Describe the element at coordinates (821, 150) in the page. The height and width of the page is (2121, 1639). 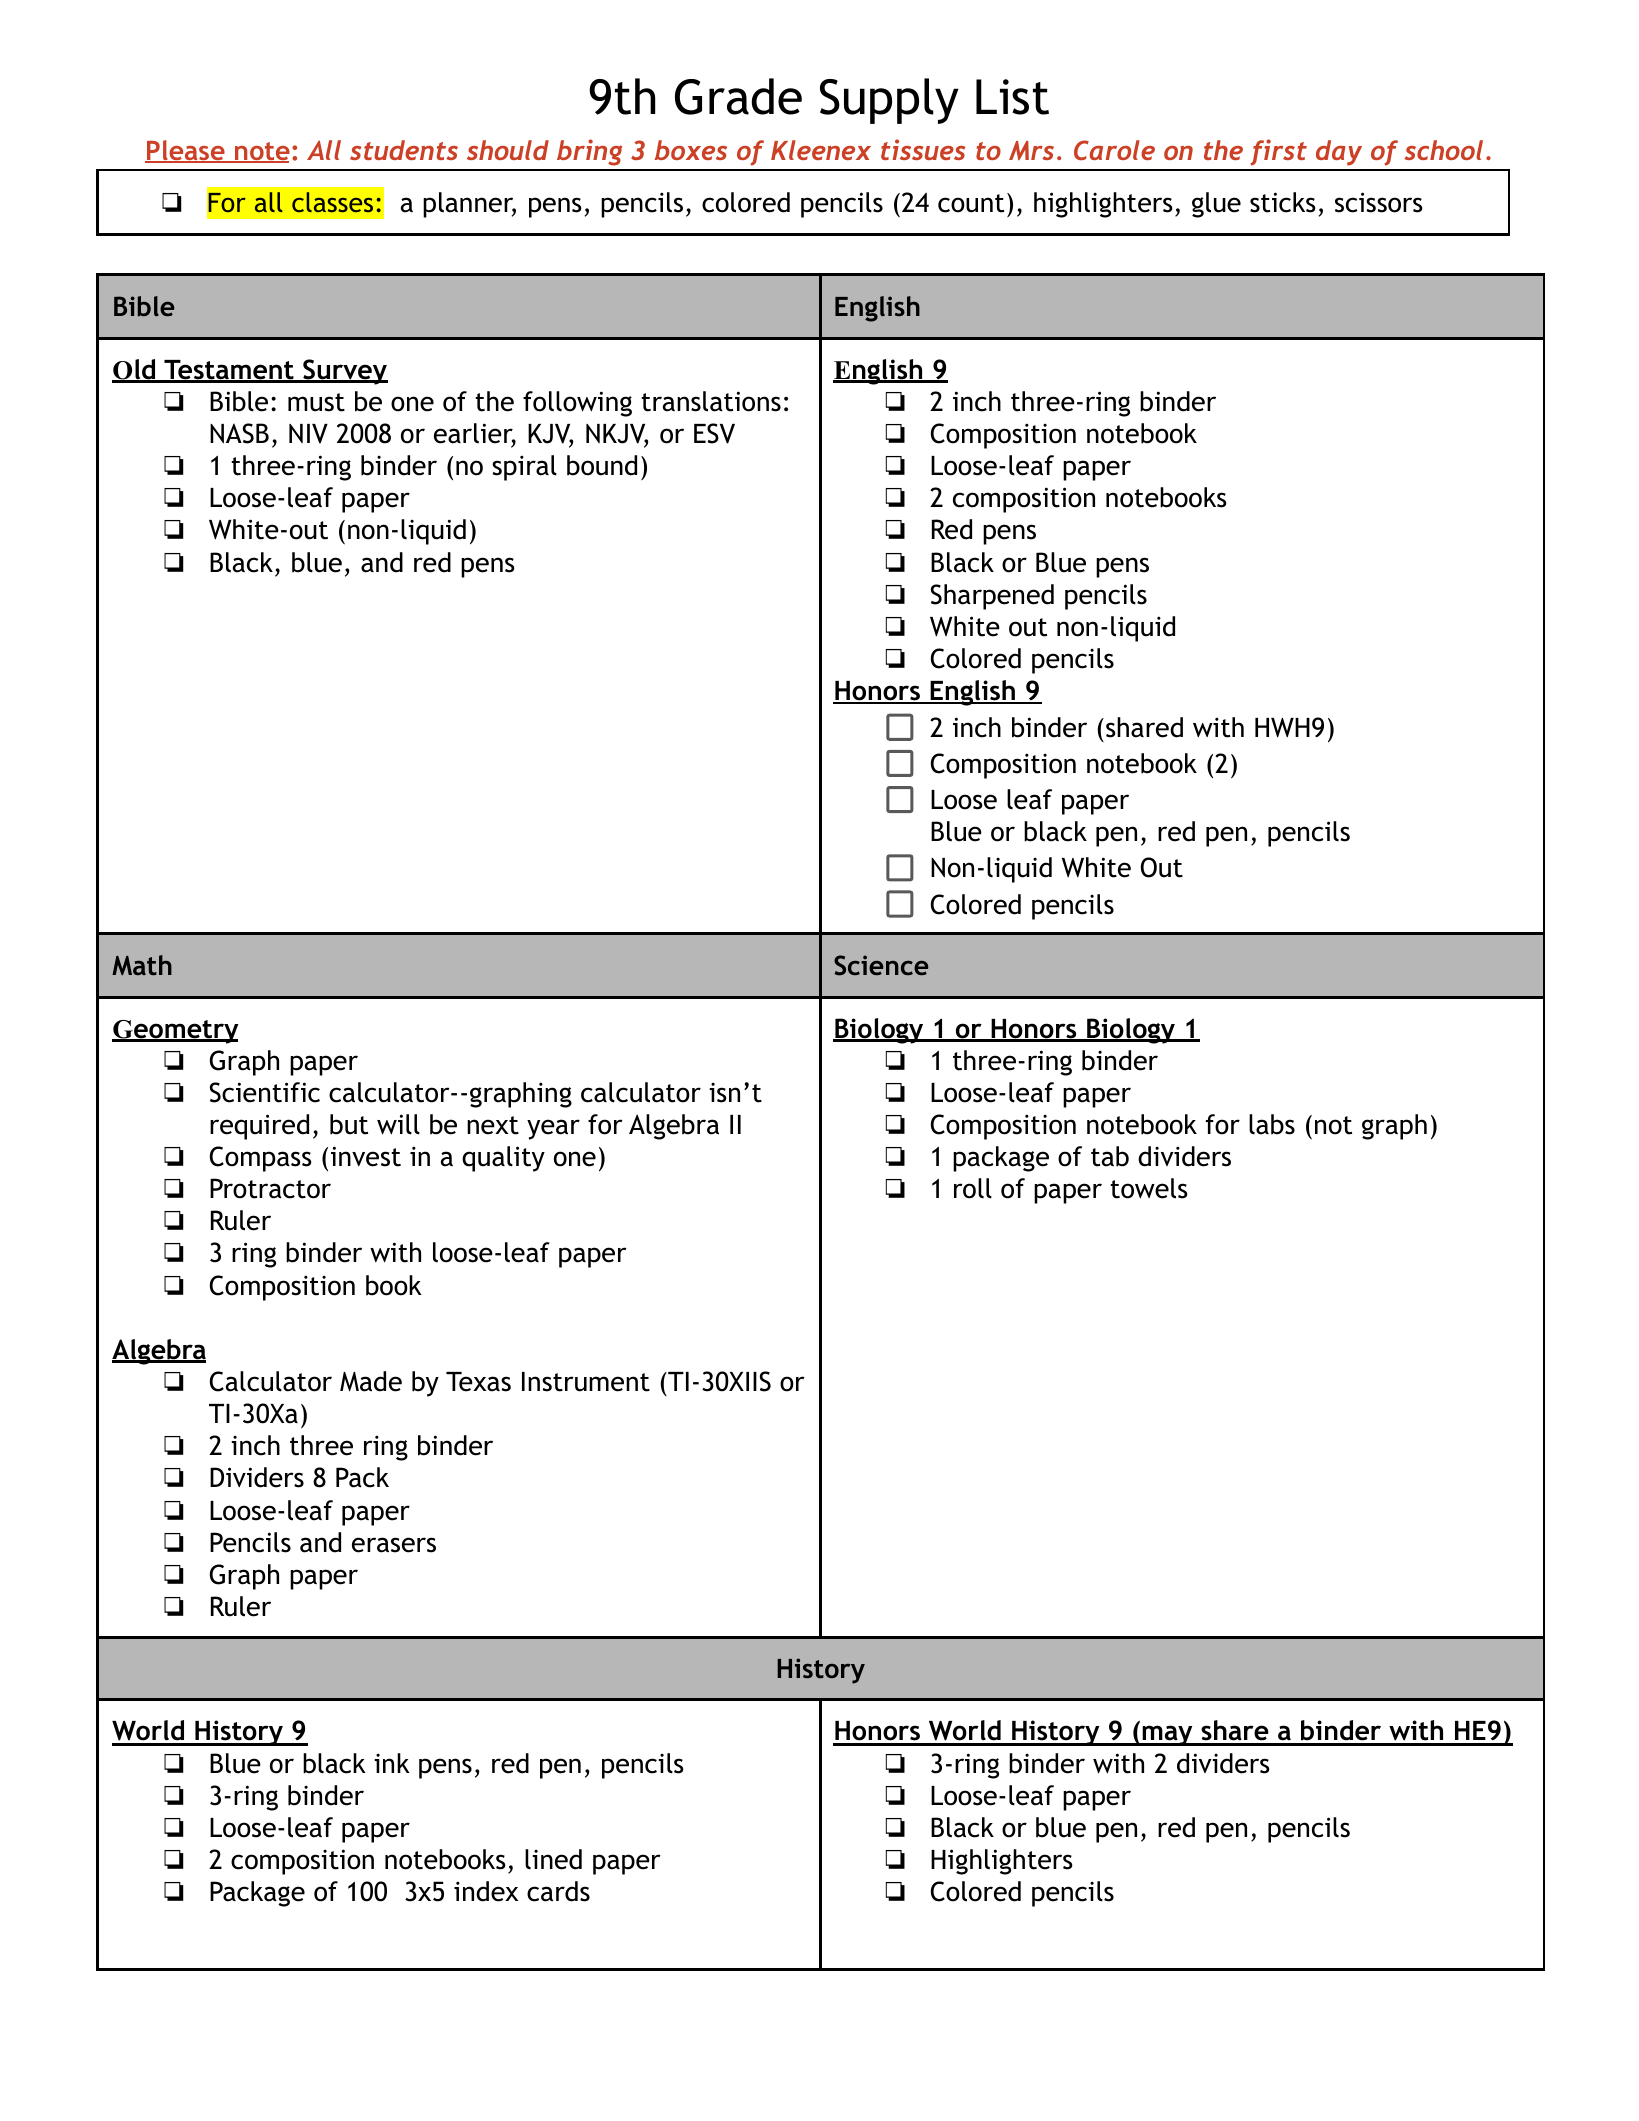
I see `Kleenex` at that location.
